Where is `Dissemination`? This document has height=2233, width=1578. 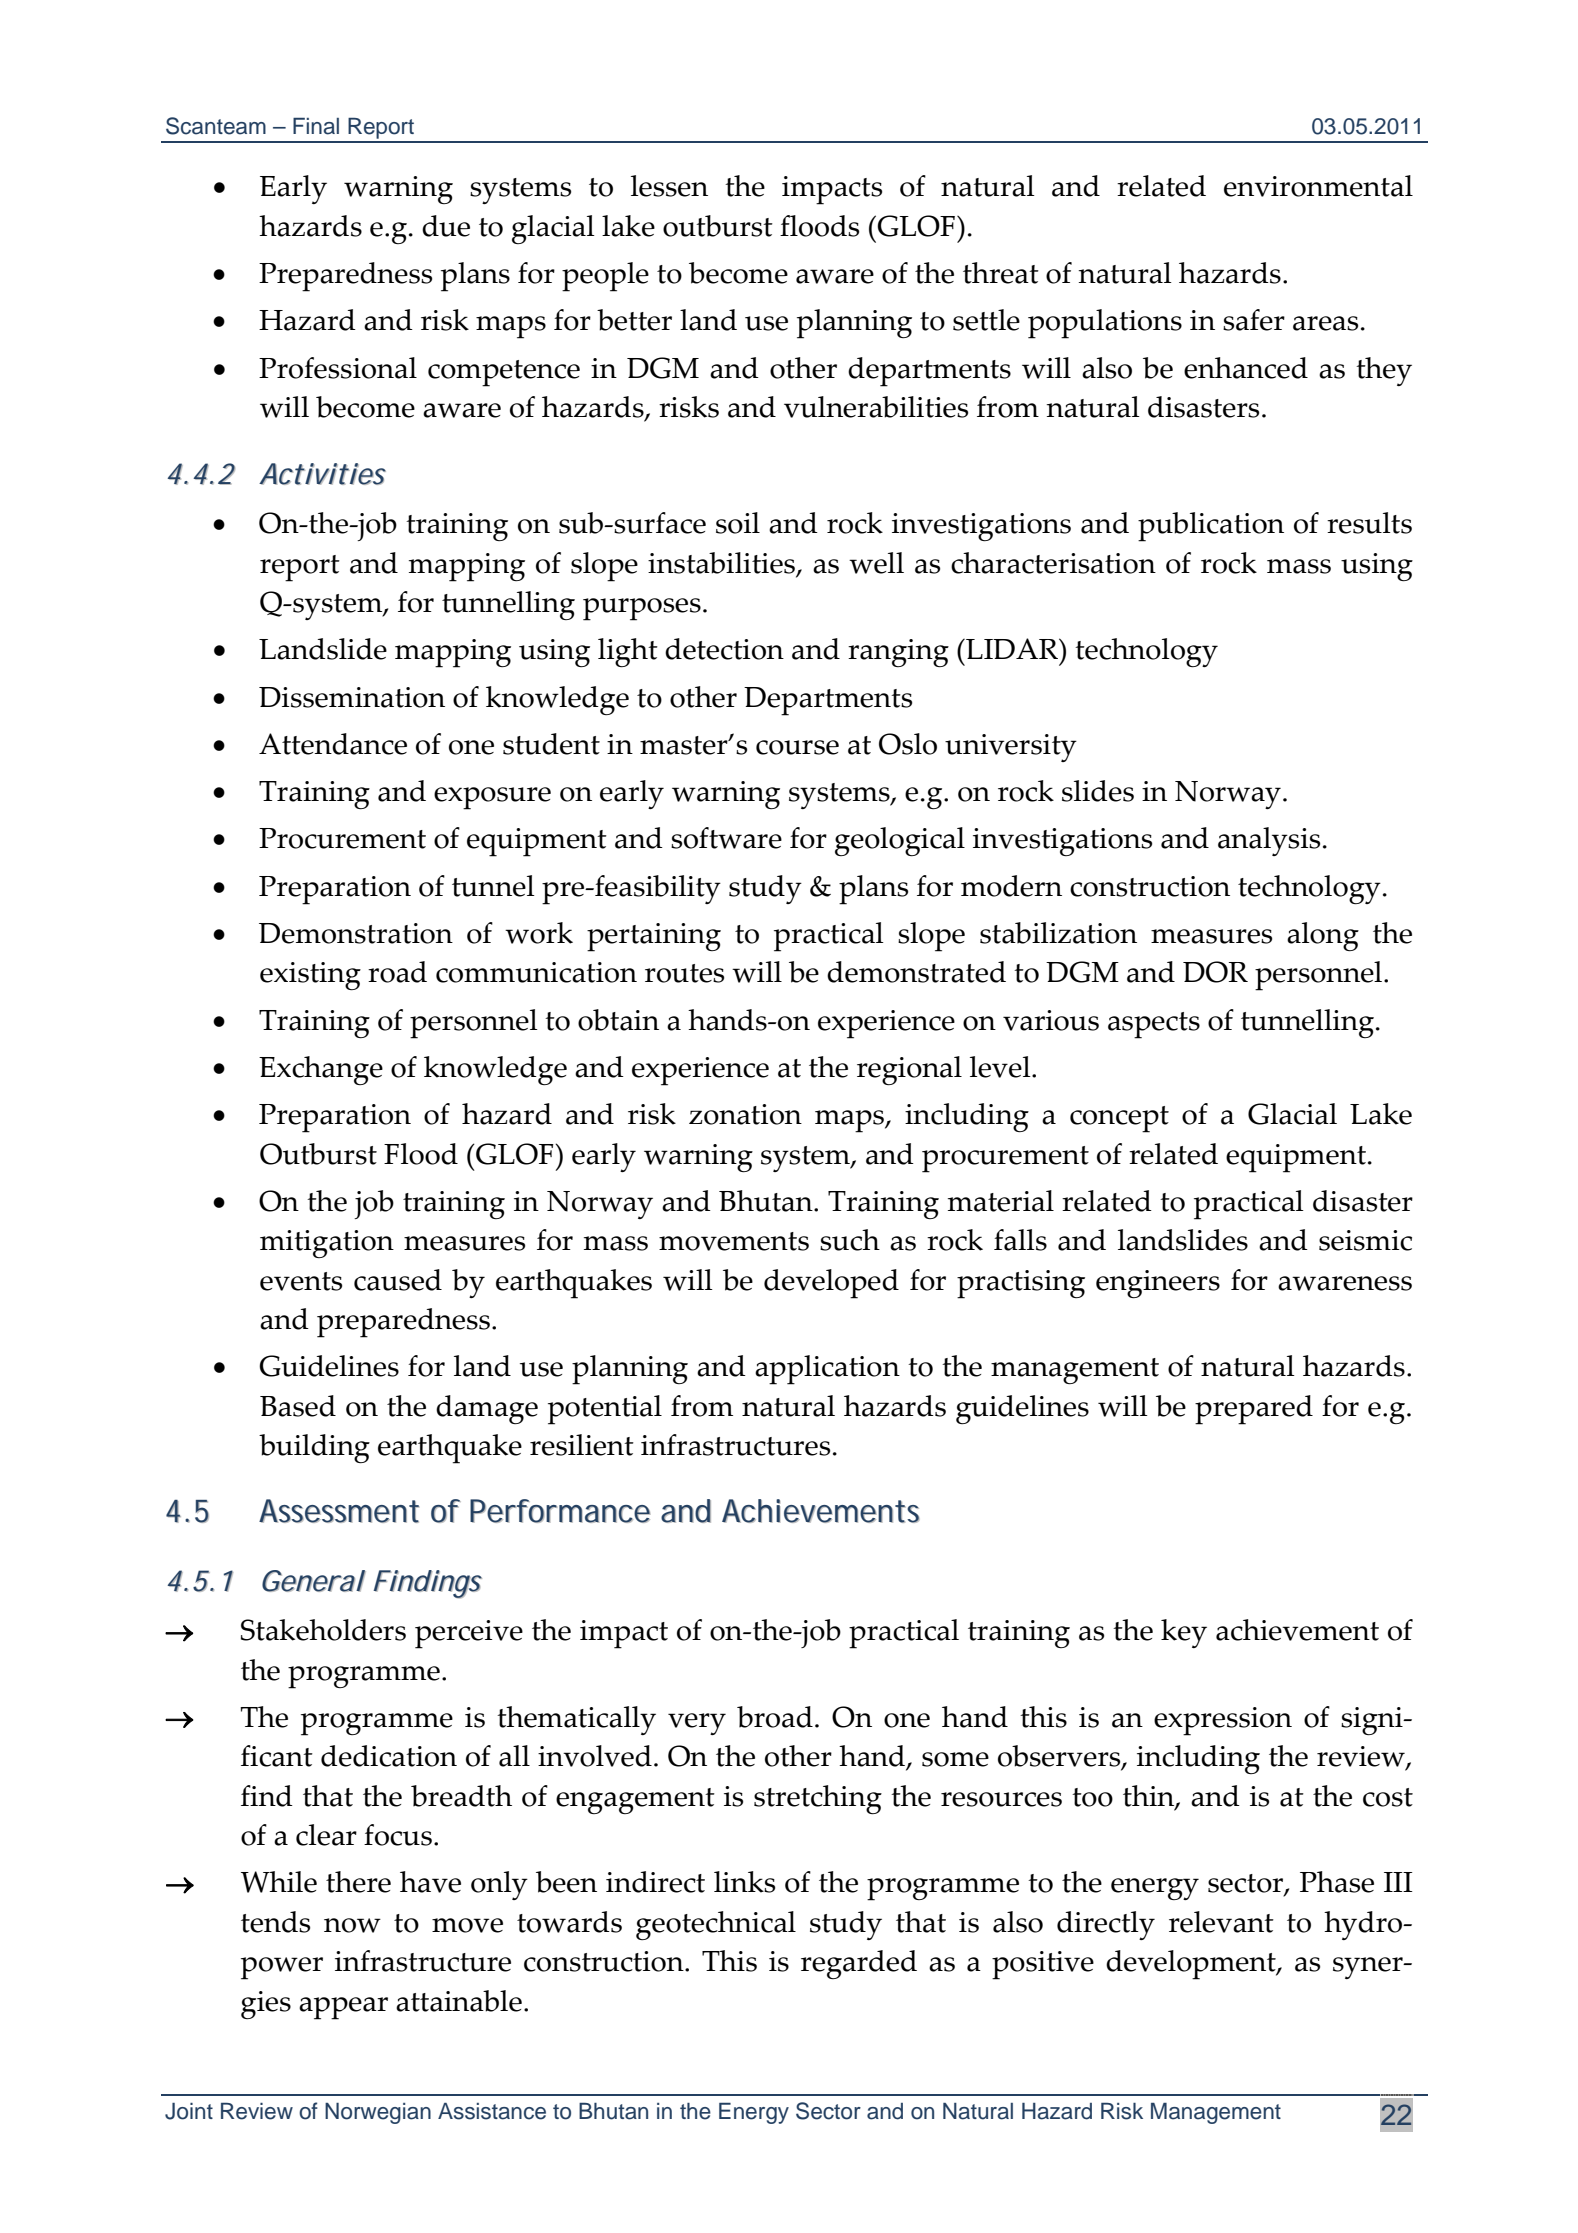
Dissemination is located at coordinates (352, 697).
